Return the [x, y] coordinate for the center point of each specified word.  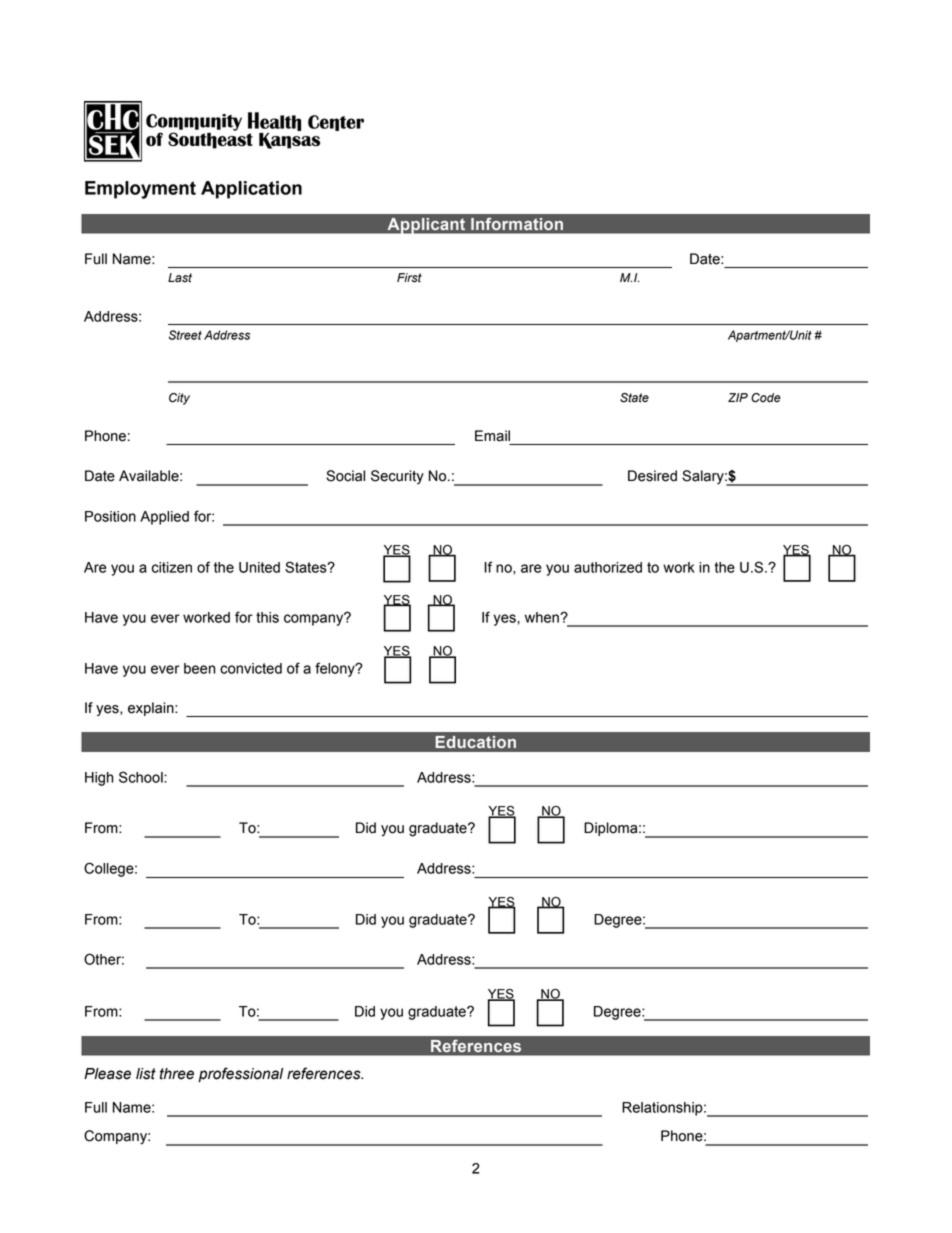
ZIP [738, 397]
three [177, 1074]
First [409, 278]
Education [476, 742]
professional [240, 1074]
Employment [140, 190]
